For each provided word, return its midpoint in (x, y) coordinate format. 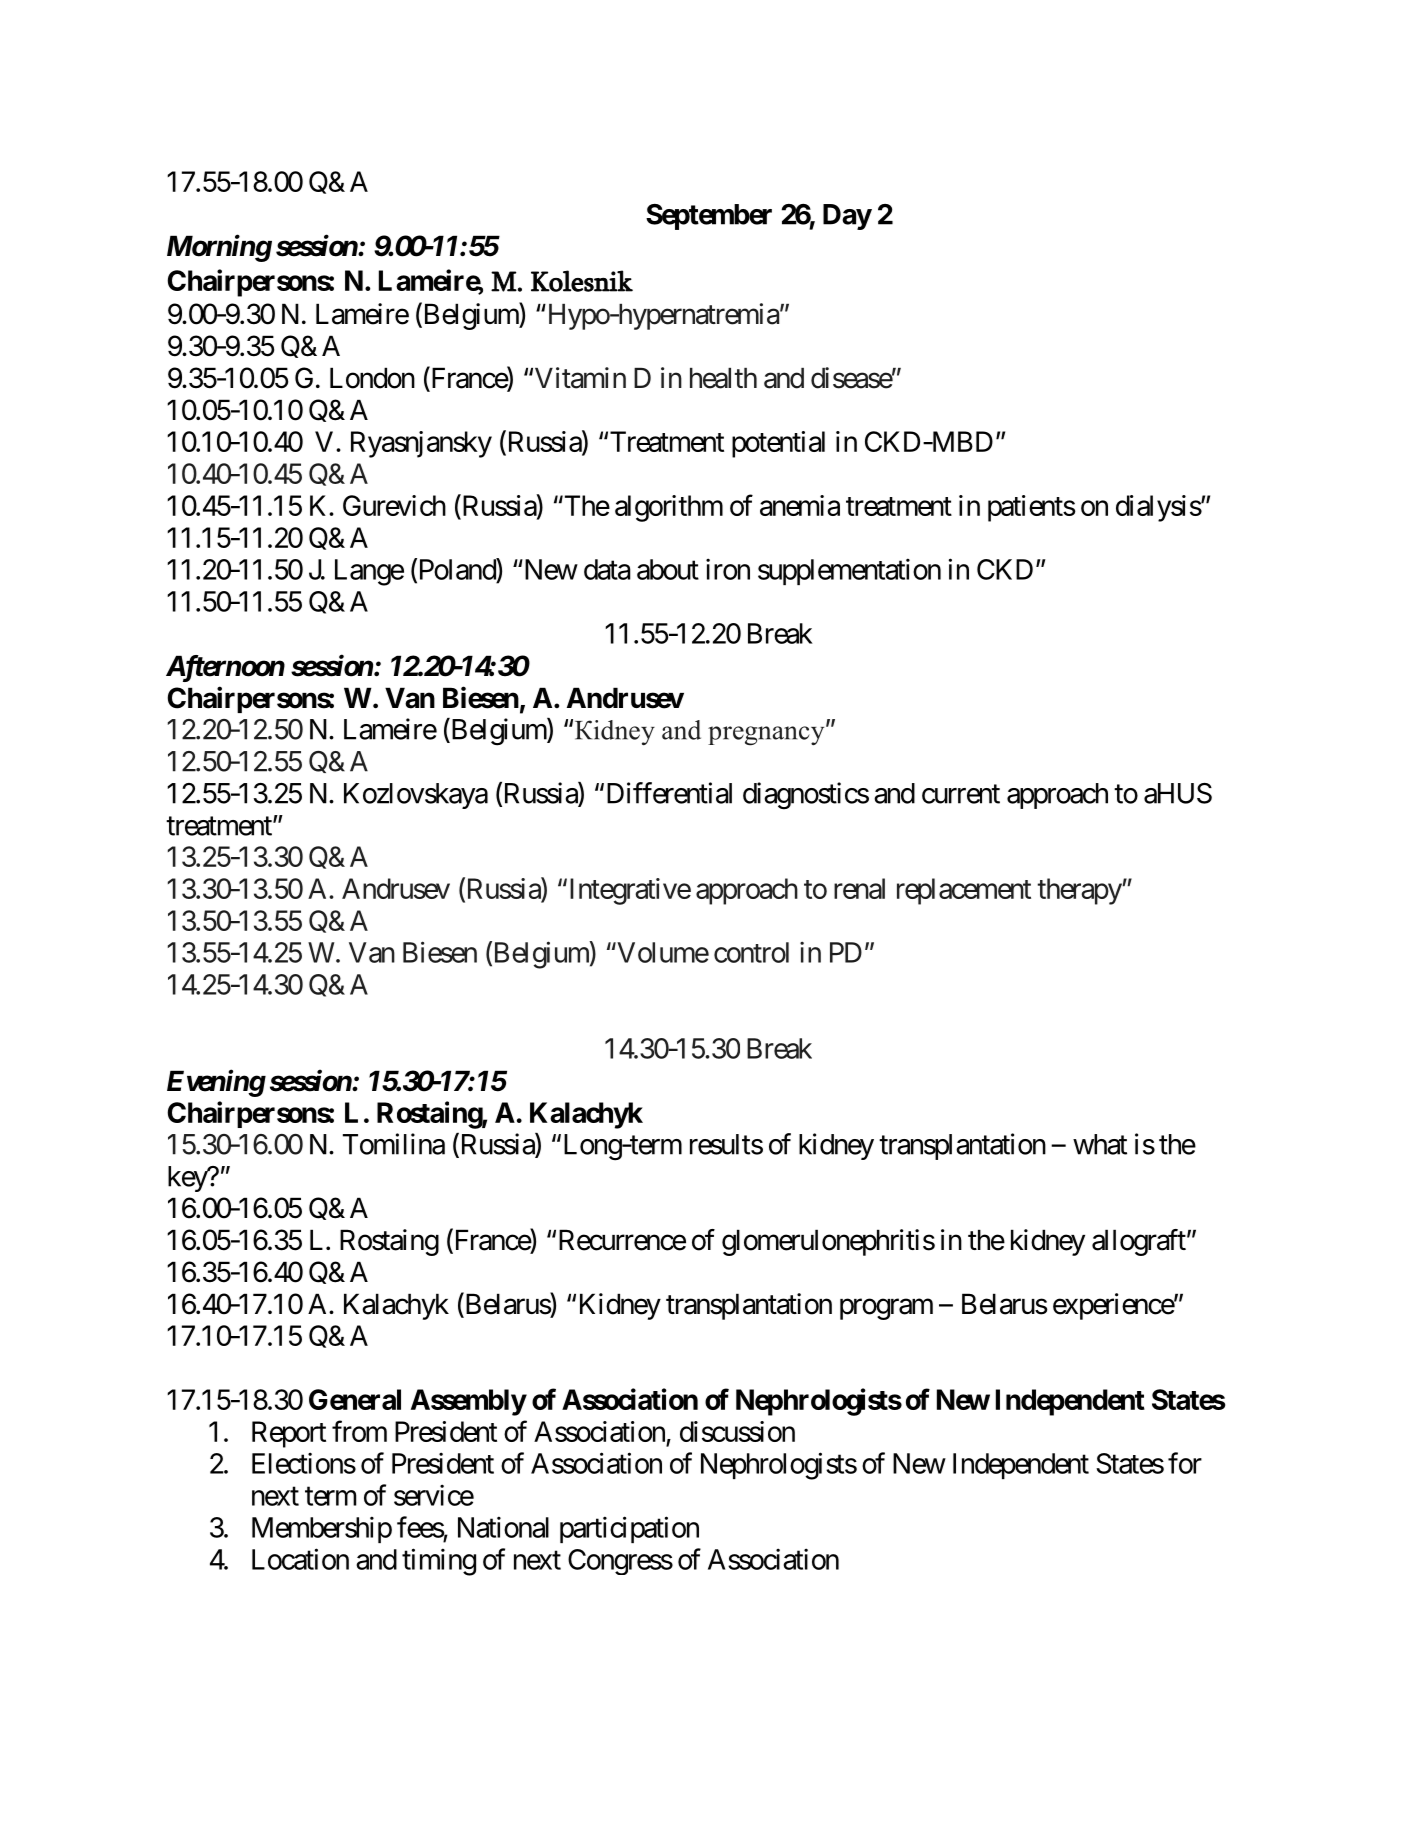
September (709, 217)
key (188, 1179)
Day (847, 217)
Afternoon (225, 668)
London (372, 378)
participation (629, 1529)
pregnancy (767, 735)
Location (300, 1559)
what (1100, 1144)
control (751, 952)
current (961, 794)
